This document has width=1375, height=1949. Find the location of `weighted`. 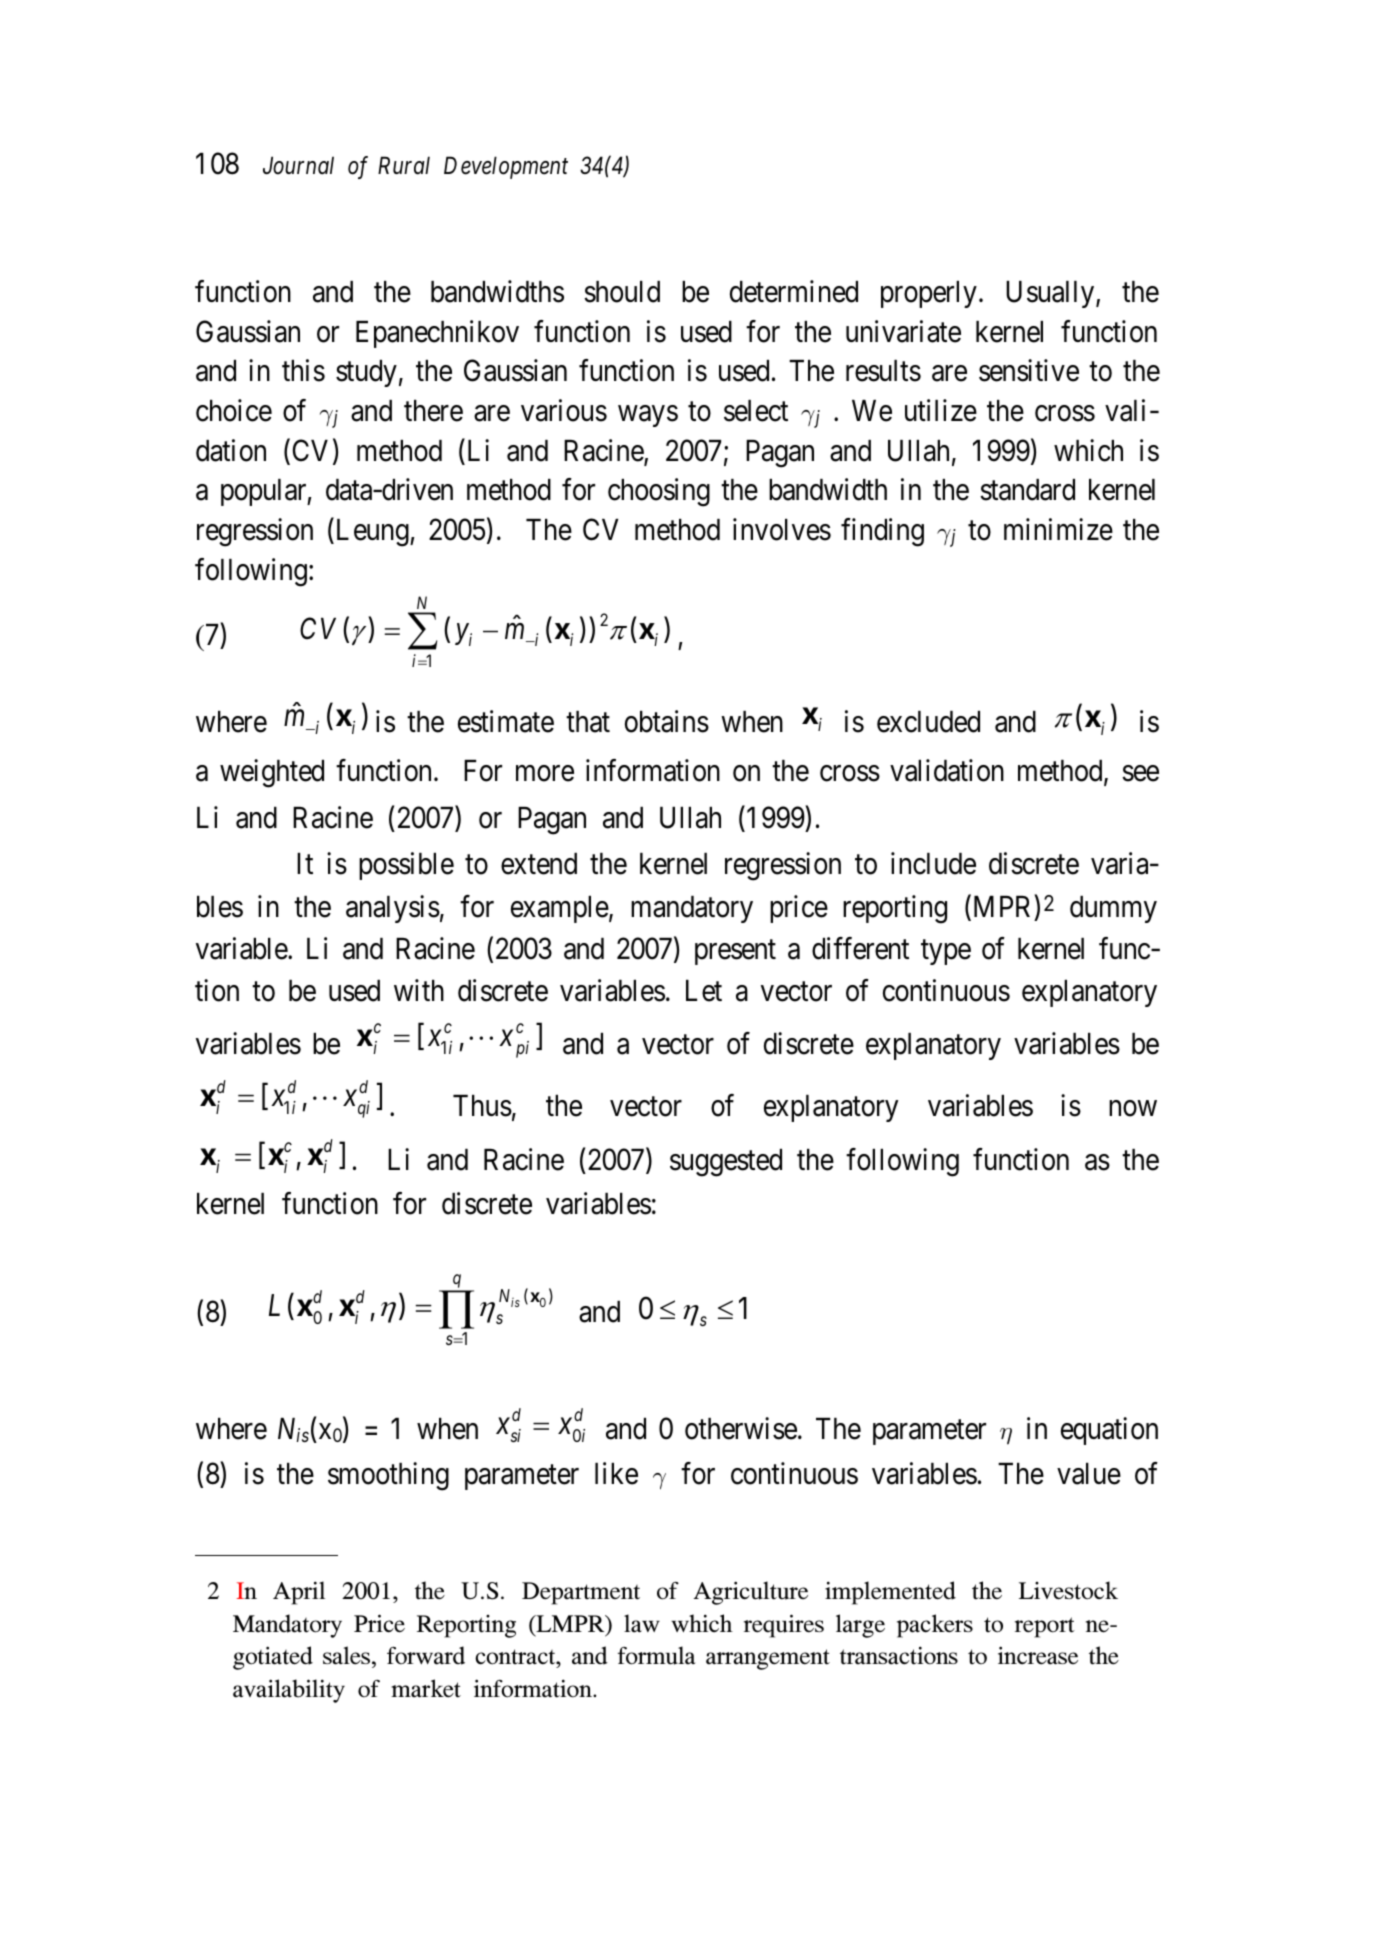

weighted is located at coordinates (272, 773).
